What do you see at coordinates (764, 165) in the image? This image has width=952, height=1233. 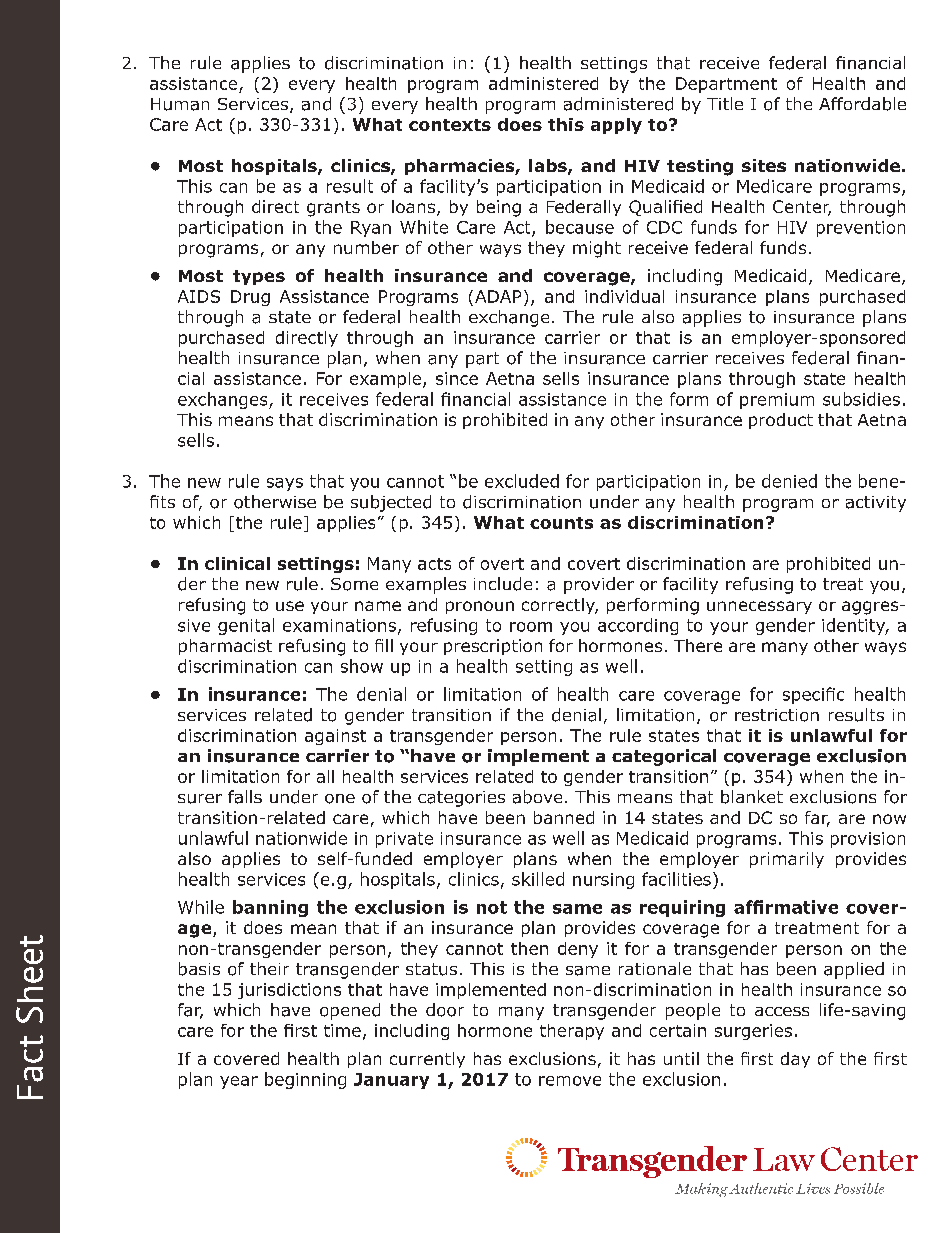 I see `sites` at bounding box center [764, 165].
